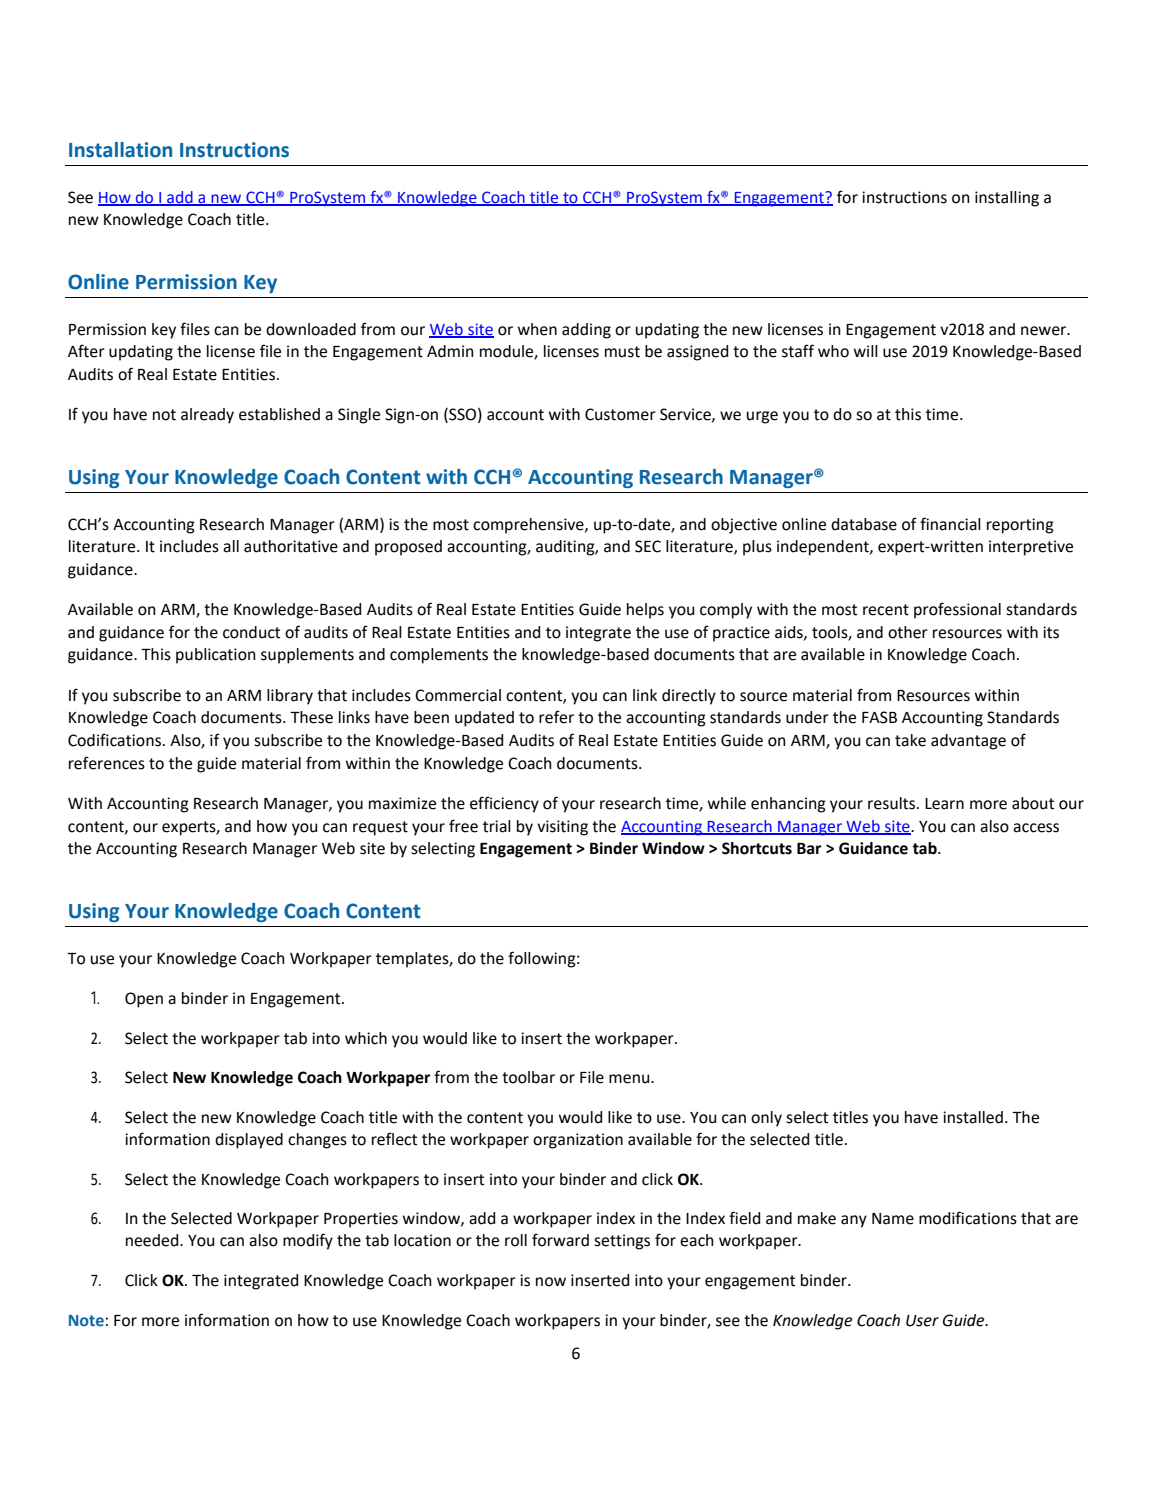  What do you see at coordinates (950, 524) in the screenshot?
I see `financial` at bounding box center [950, 524].
